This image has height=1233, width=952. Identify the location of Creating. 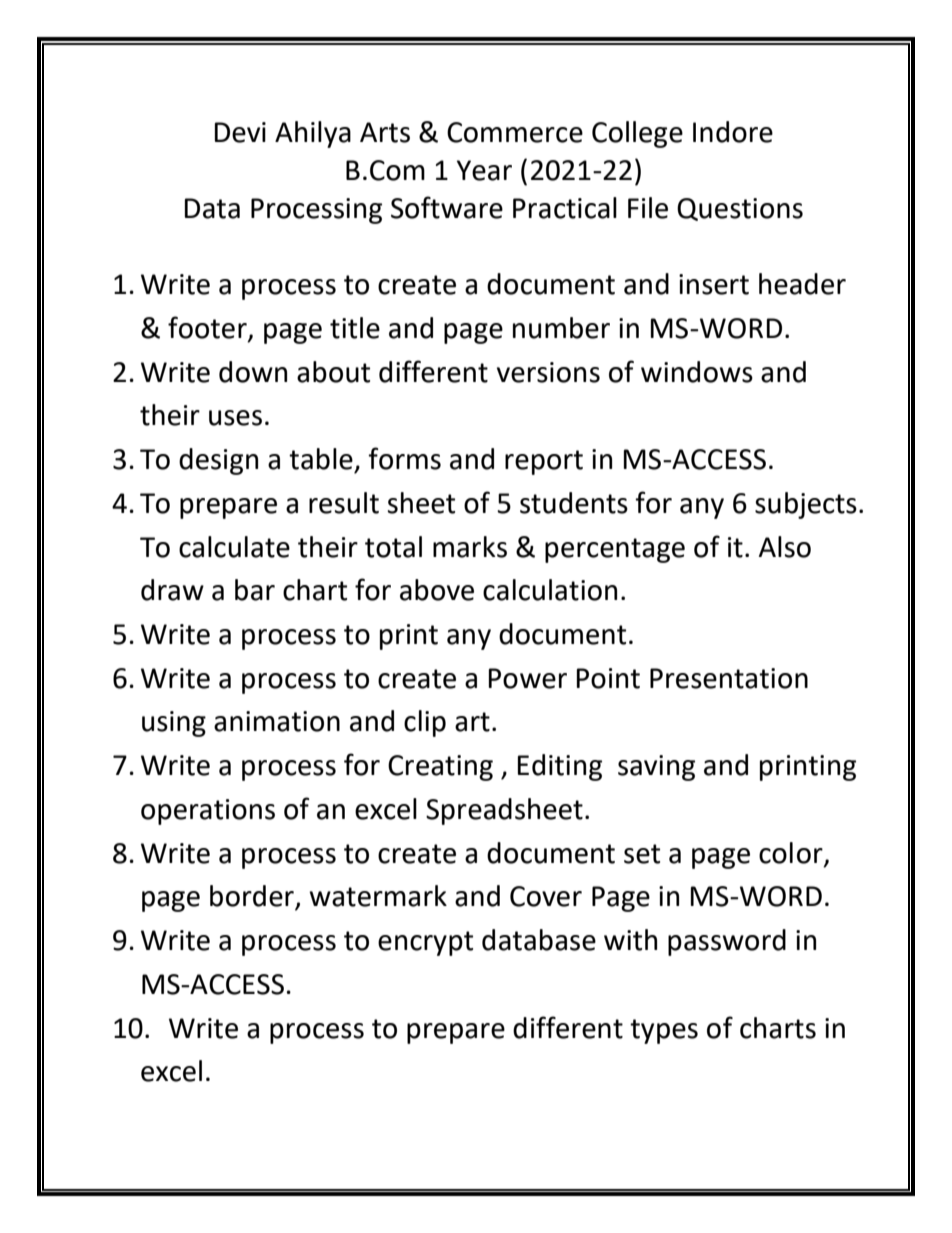
(440, 768).
